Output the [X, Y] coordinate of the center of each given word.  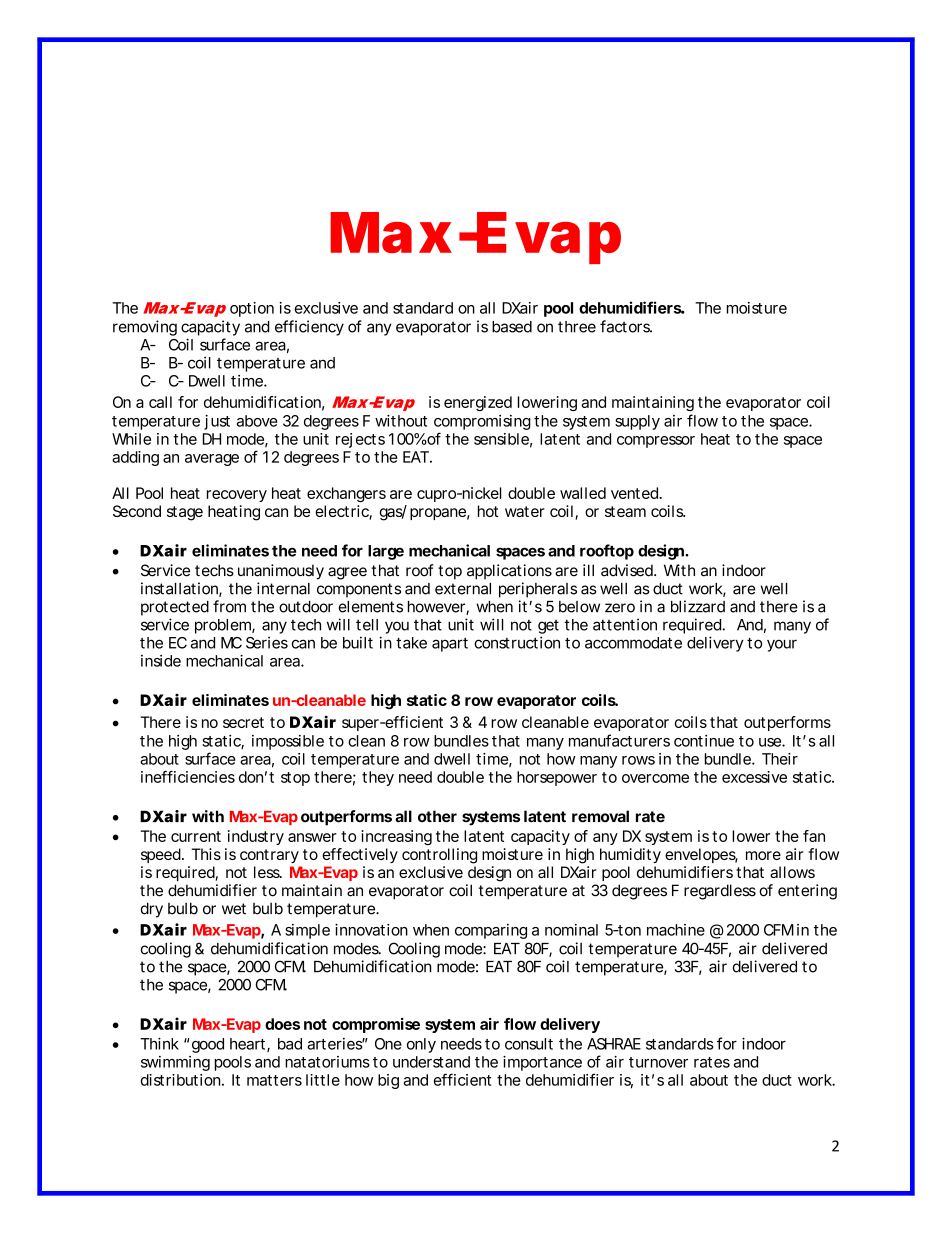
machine [676, 930]
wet [234, 909]
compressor [656, 442]
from [229, 606]
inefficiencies [188, 777]
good [208, 1045]
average [212, 460]
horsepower [557, 778]
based [512, 327]
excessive [754, 777]
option [252, 309]
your [782, 645]
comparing [491, 931]
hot [488, 511]
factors [626, 326]
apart [450, 645]
